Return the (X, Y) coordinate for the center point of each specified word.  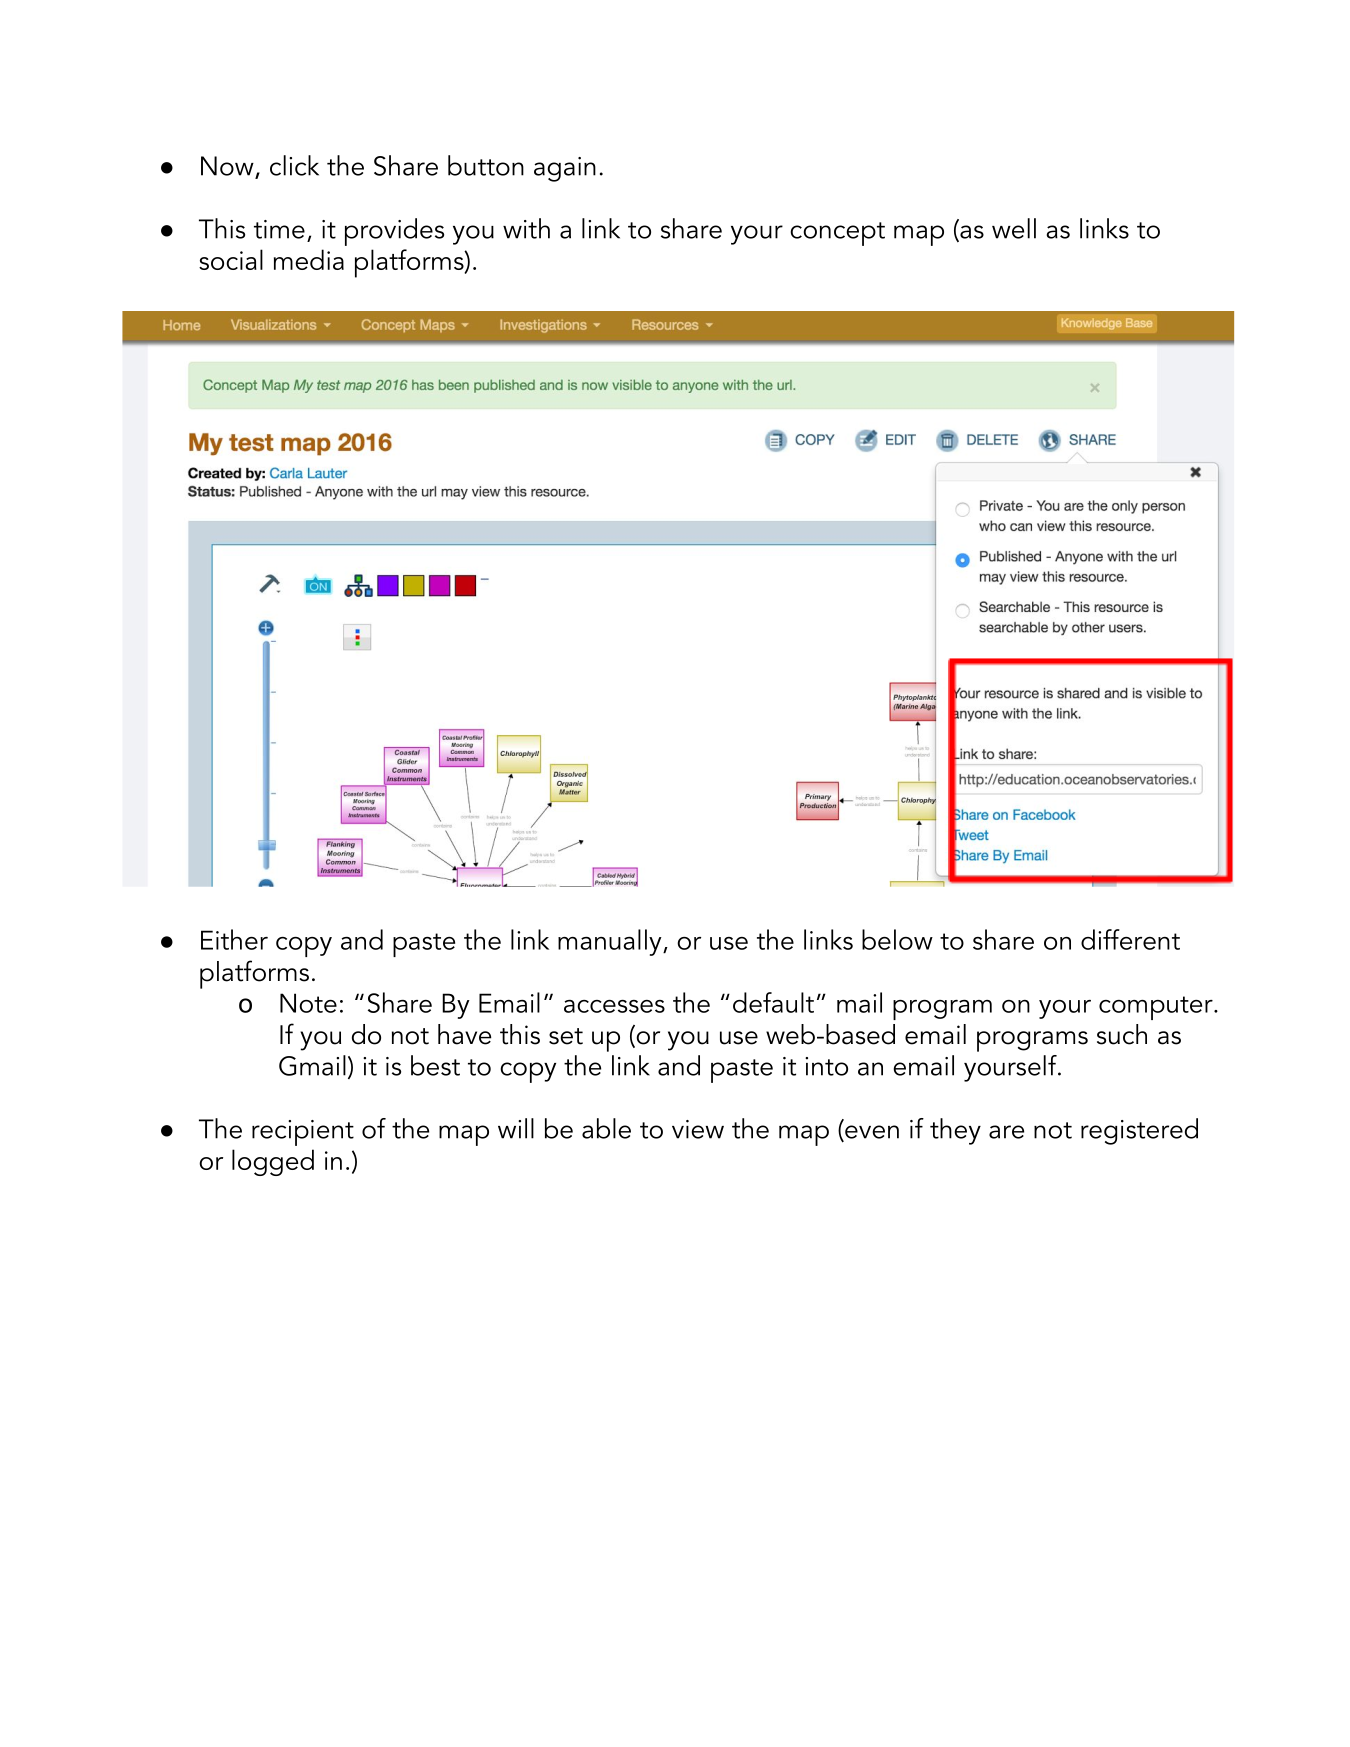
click (294, 165)
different (1130, 939)
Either (234, 939)
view (698, 1129)
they (955, 1131)
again (565, 169)
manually (611, 942)
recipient (303, 1133)
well (1014, 228)
